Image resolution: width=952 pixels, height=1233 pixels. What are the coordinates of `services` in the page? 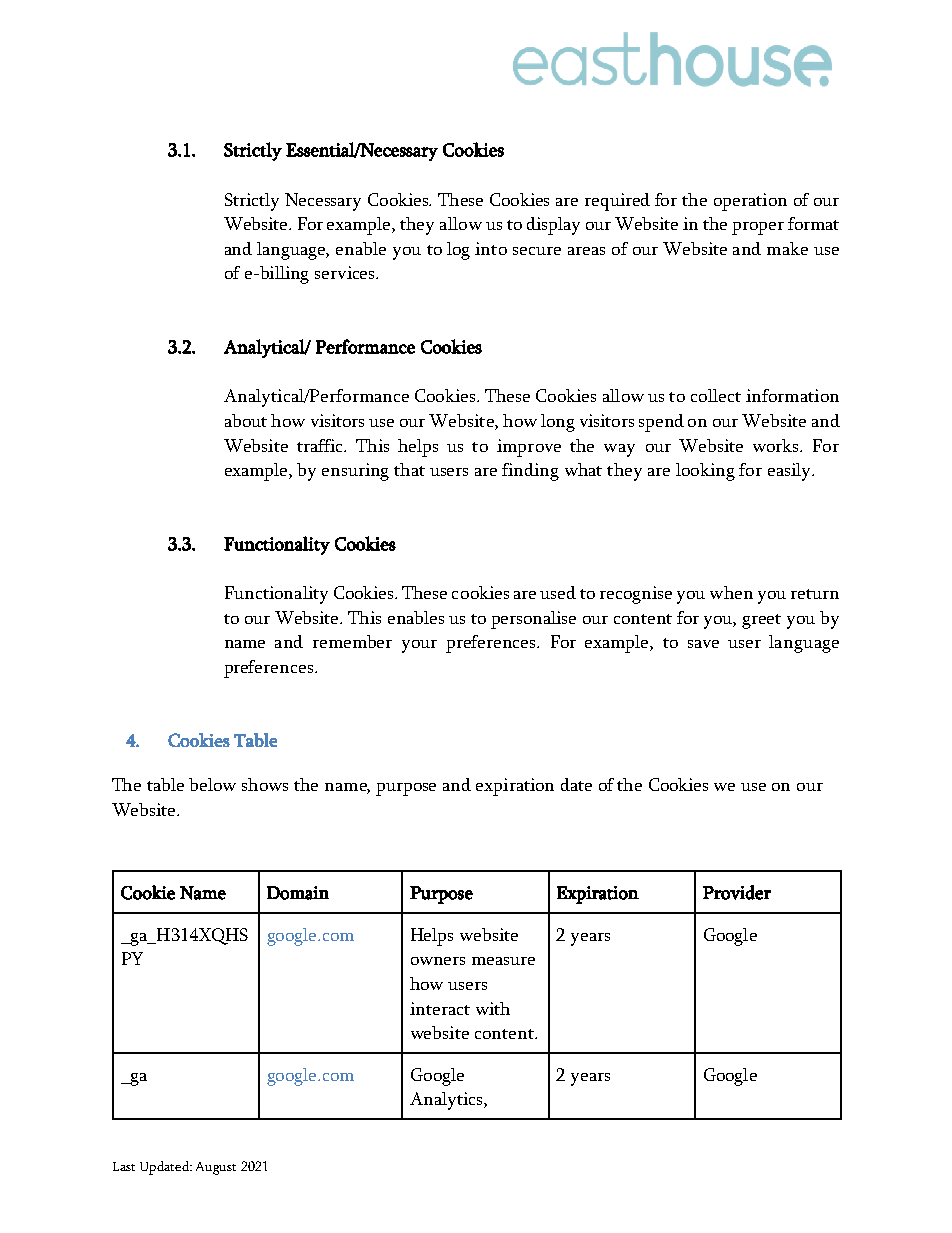 It's located at (346, 272).
